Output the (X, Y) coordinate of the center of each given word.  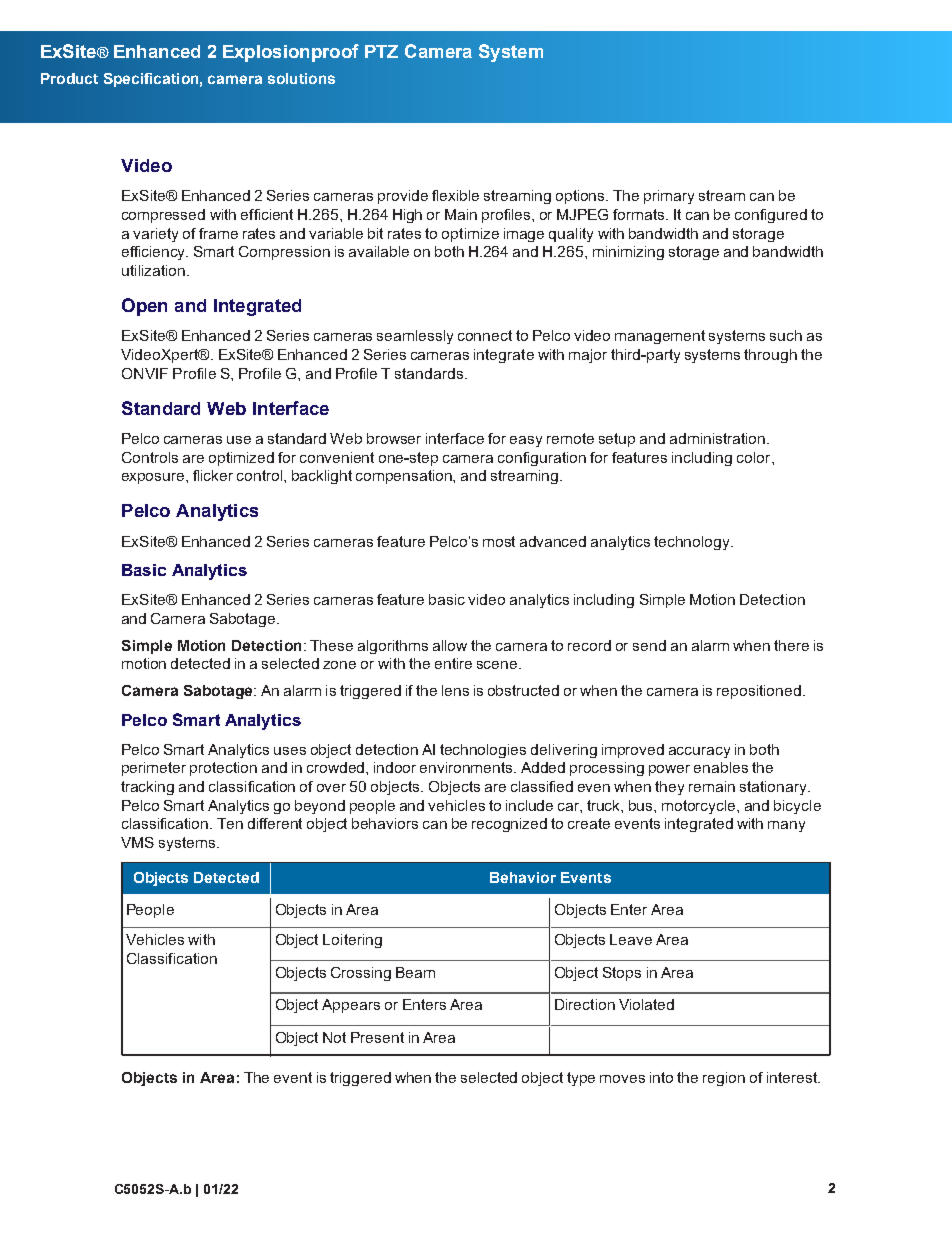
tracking (147, 788)
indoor (395, 767)
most (499, 541)
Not (334, 1037)
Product (69, 78)
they (669, 788)
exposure (154, 478)
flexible (455, 195)
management (660, 337)
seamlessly (415, 337)
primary (669, 197)
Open (144, 307)
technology (693, 543)
